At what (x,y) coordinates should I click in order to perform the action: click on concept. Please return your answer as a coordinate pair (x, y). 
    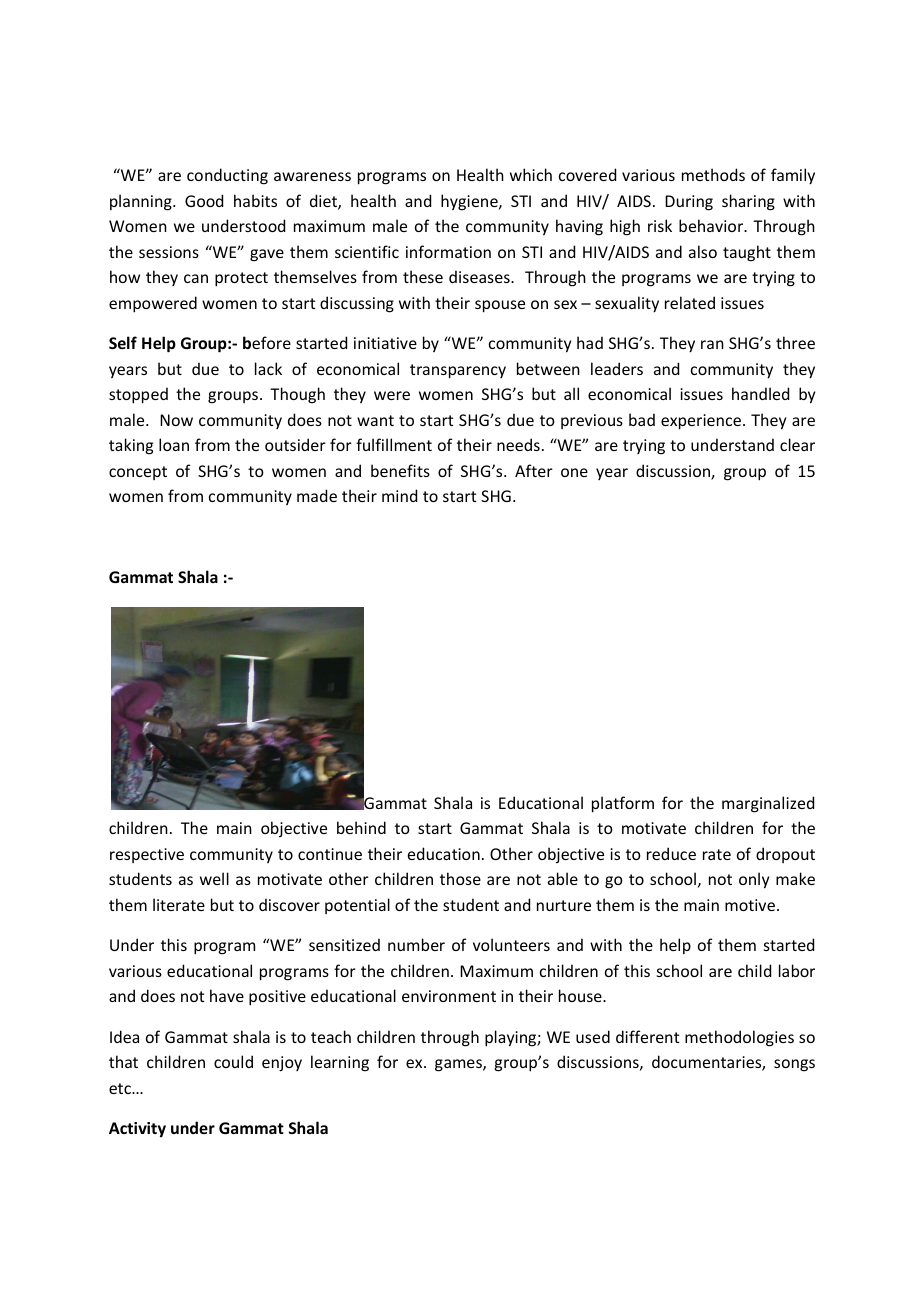
    Looking at the image, I should click on (138, 473).
